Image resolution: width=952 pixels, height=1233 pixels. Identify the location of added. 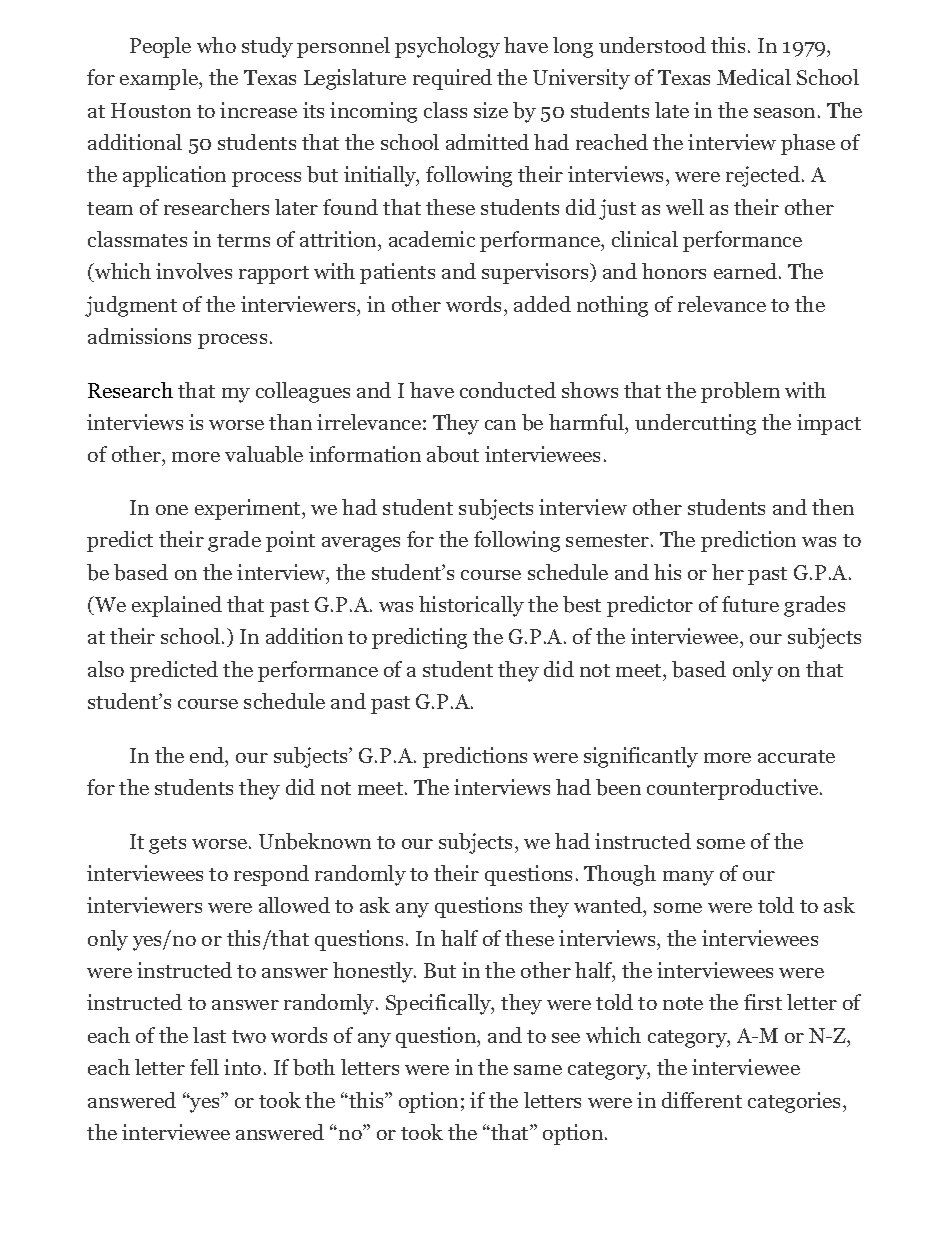
(542, 304).
